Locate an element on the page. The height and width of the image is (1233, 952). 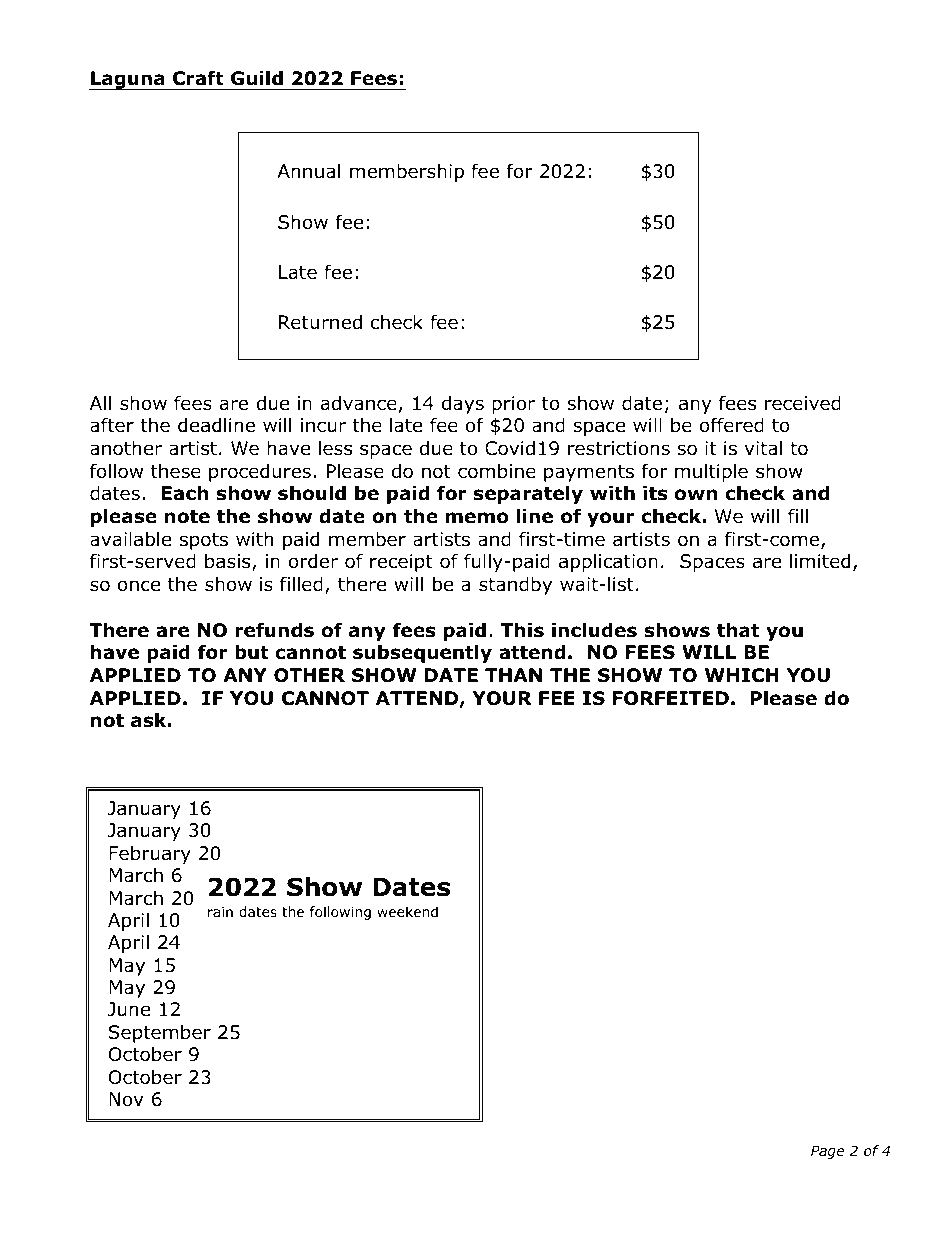
rain is located at coordinates (220, 911).
